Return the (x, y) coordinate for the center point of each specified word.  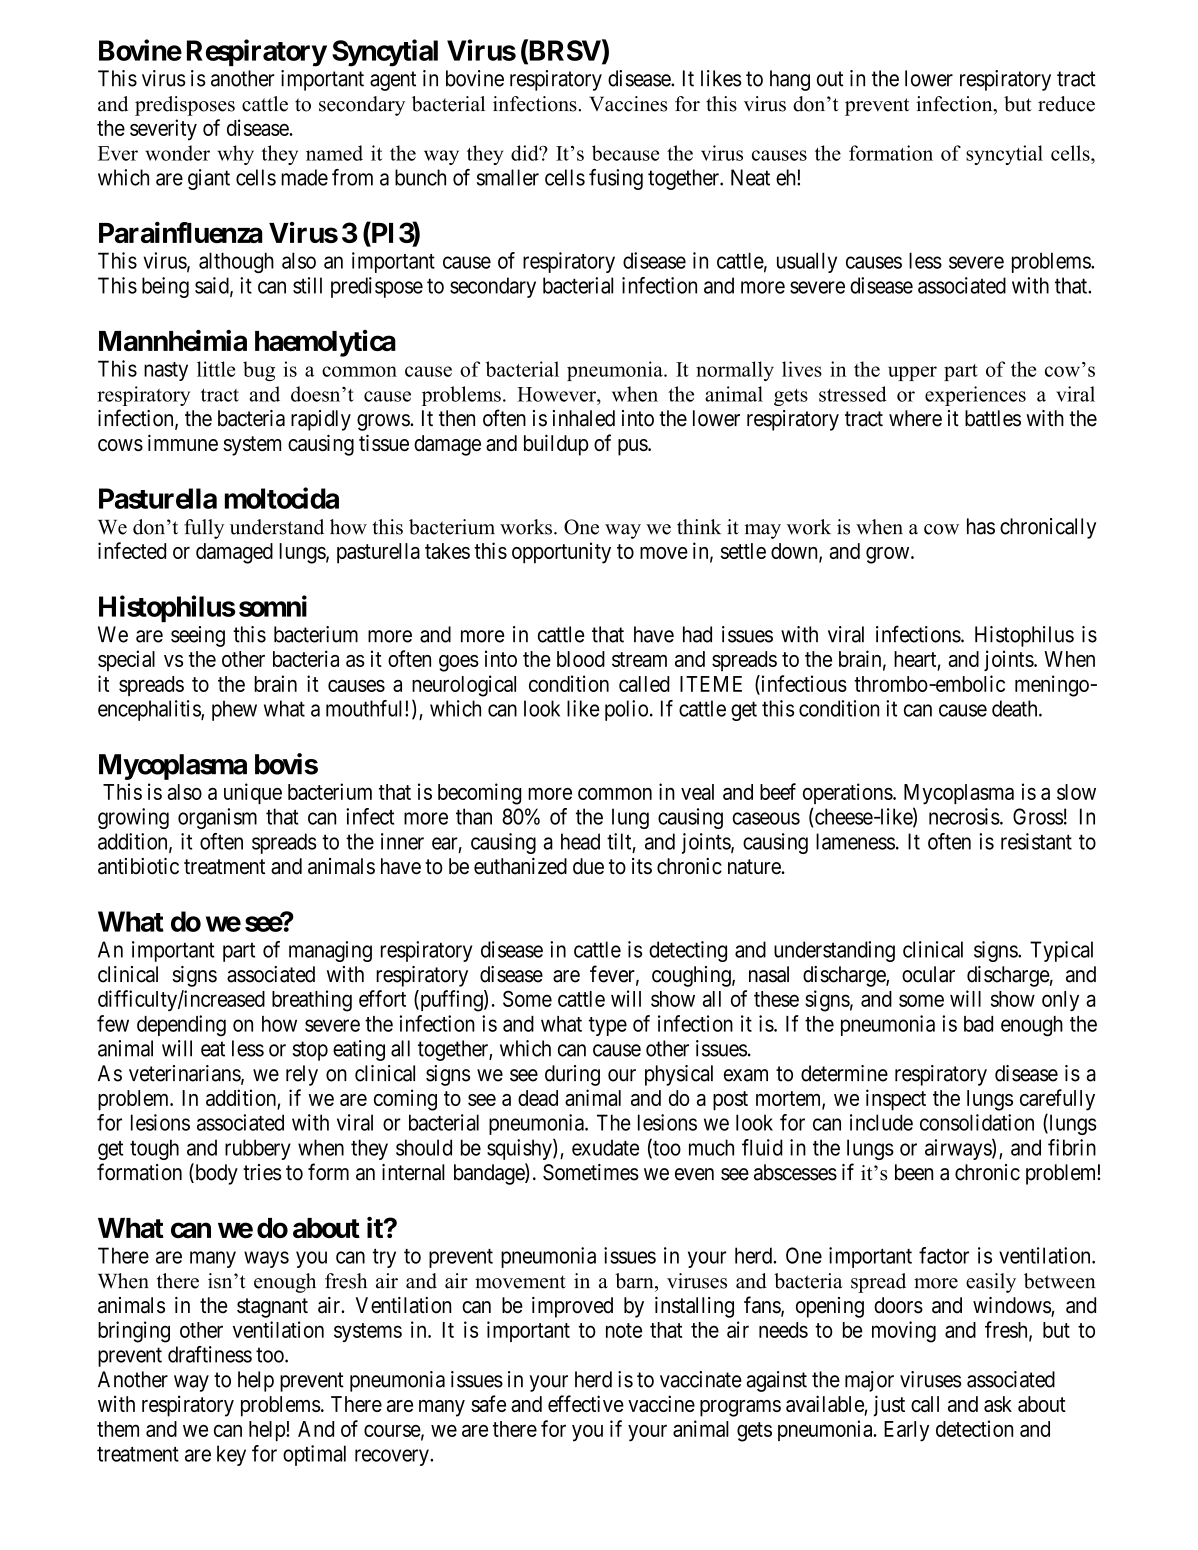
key (231, 1455)
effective (586, 1403)
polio (626, 710)
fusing (616, 179)
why (236, 155)
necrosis (964, 816)
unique (253, 793)
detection (974, 1428)
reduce (1066, 104)
